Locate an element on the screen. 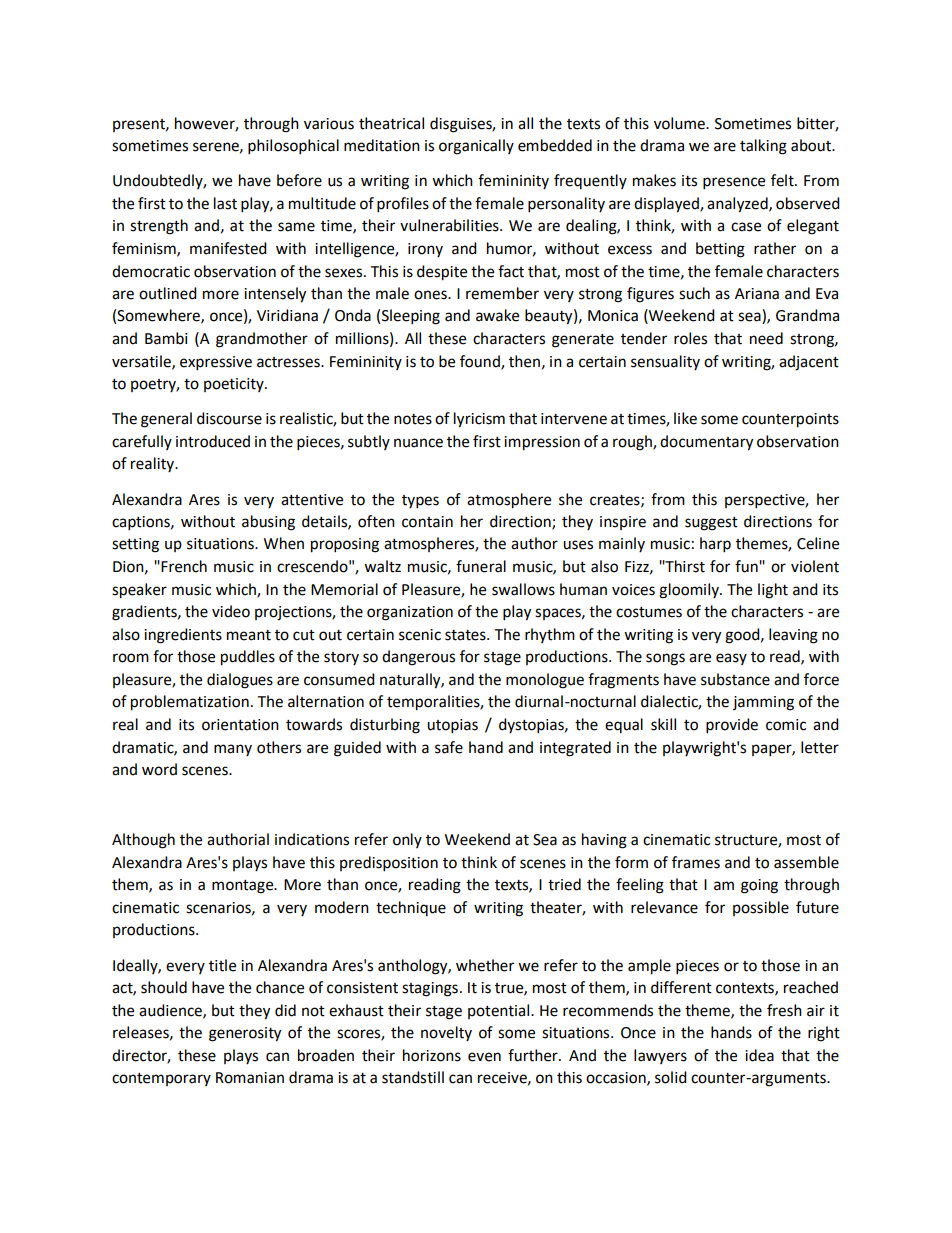  talking is located at coordinates (763, 147).
